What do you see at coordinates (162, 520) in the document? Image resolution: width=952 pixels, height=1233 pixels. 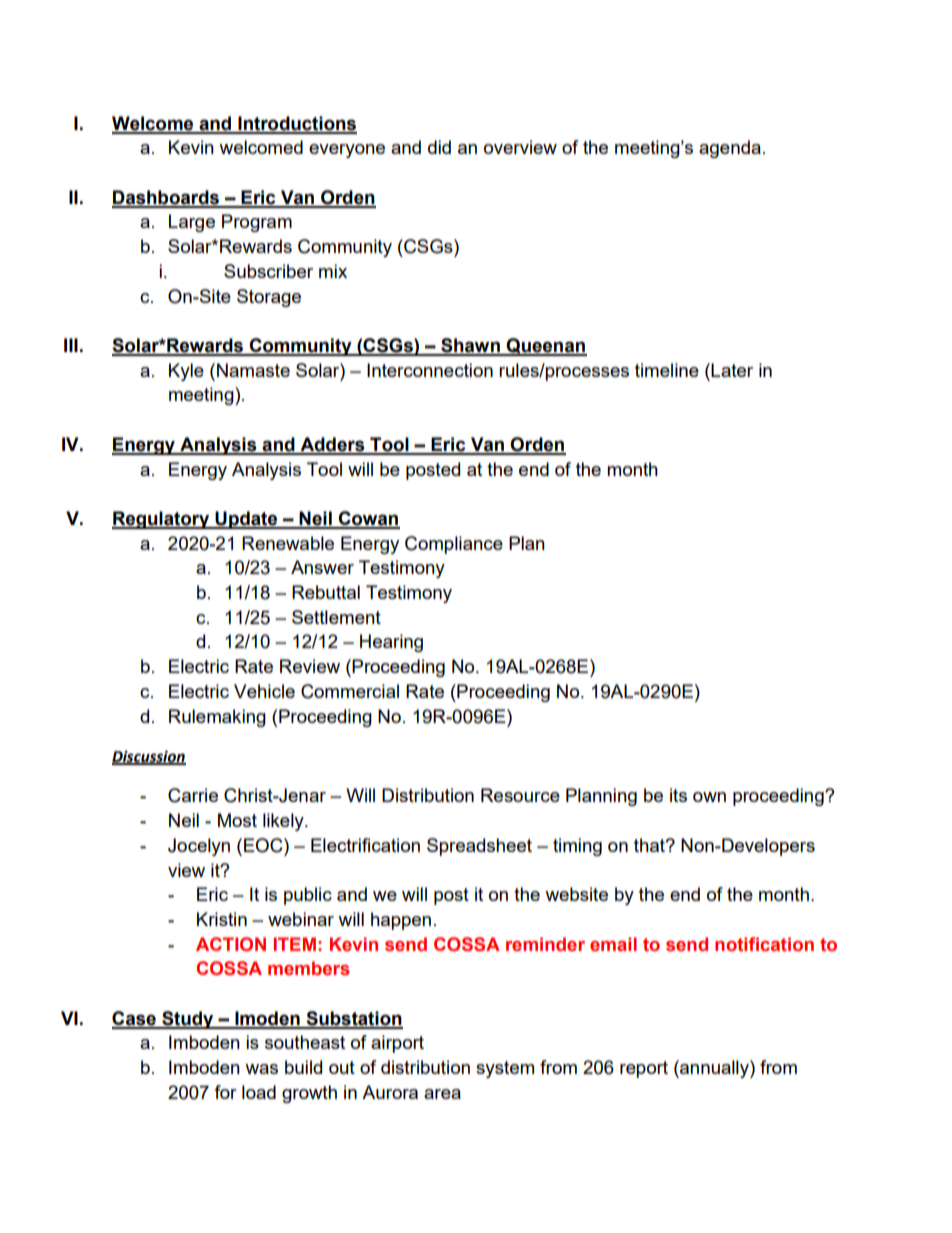 I see `Regulatory` at bounding box center [162, 520].
